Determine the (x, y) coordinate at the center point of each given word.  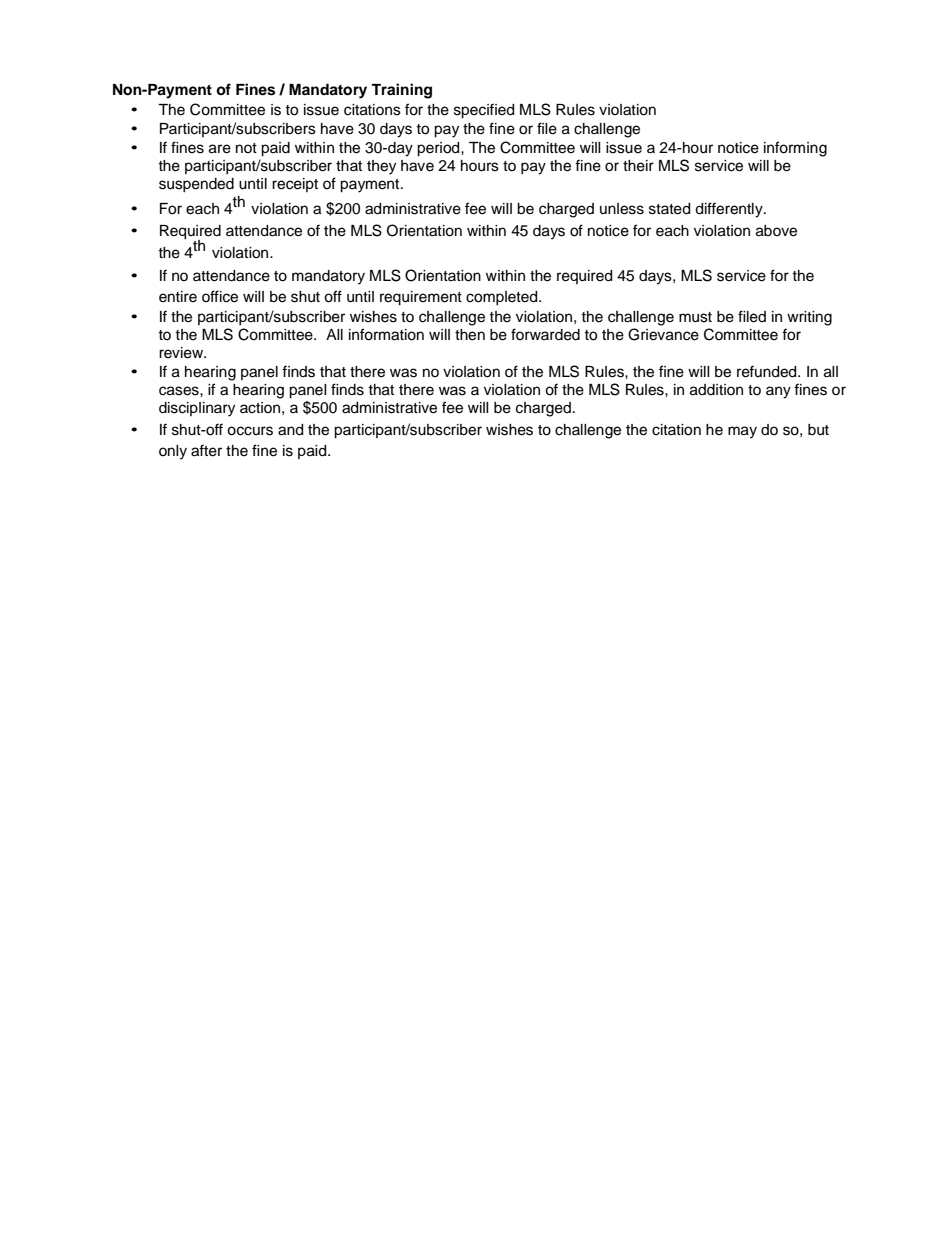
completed (503, 298)
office (220, 296)
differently (730, 210)
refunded (768, 371)
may (742, 432)
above (776, 231)
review (182, 353)
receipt (295, 185)
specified (484, 111)
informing (795, 149)
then (470, 335)
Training (401, 91)
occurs (250, 431)
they (381, 167)
